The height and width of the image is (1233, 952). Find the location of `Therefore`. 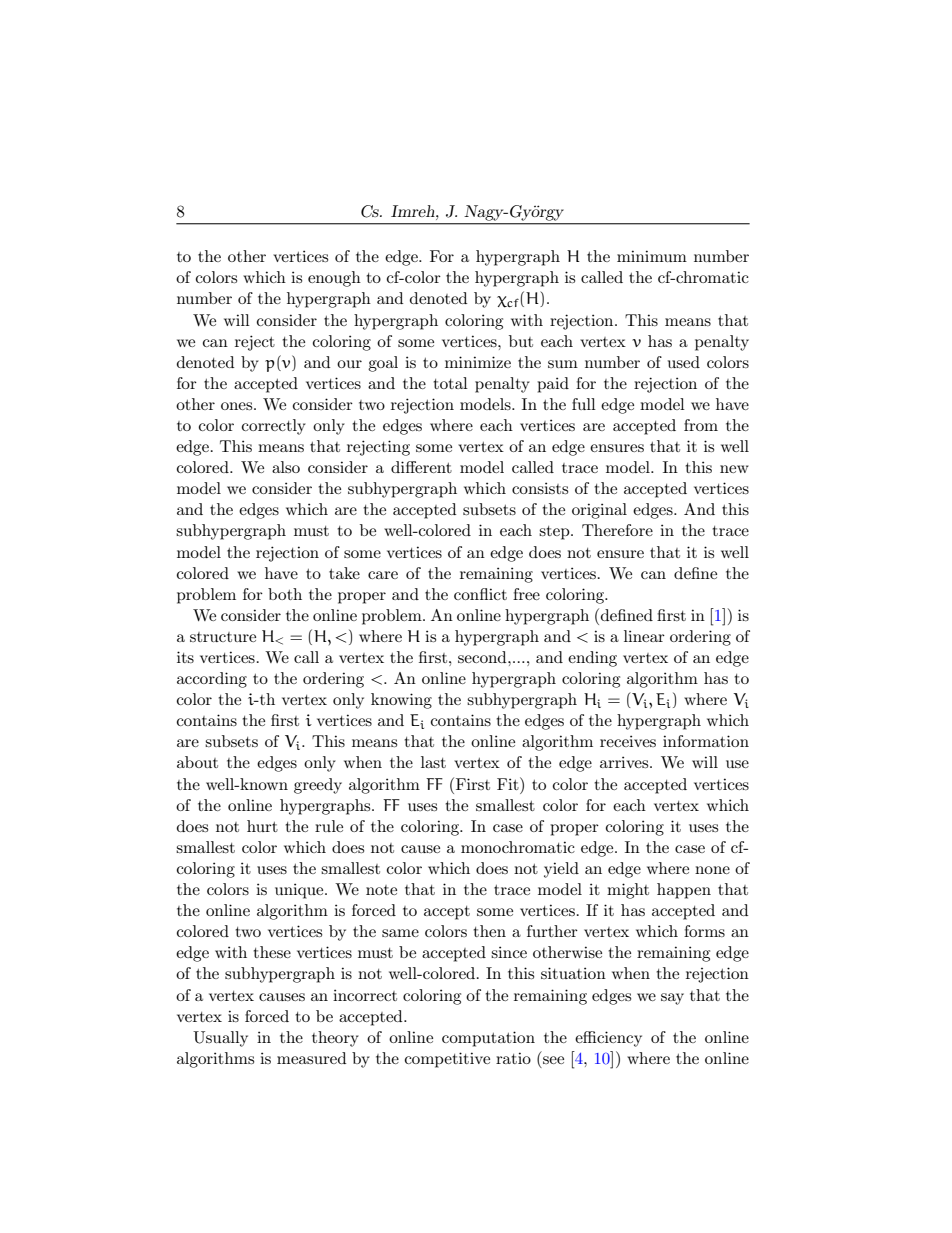

Therefore is located at coordinates (617, 530).
